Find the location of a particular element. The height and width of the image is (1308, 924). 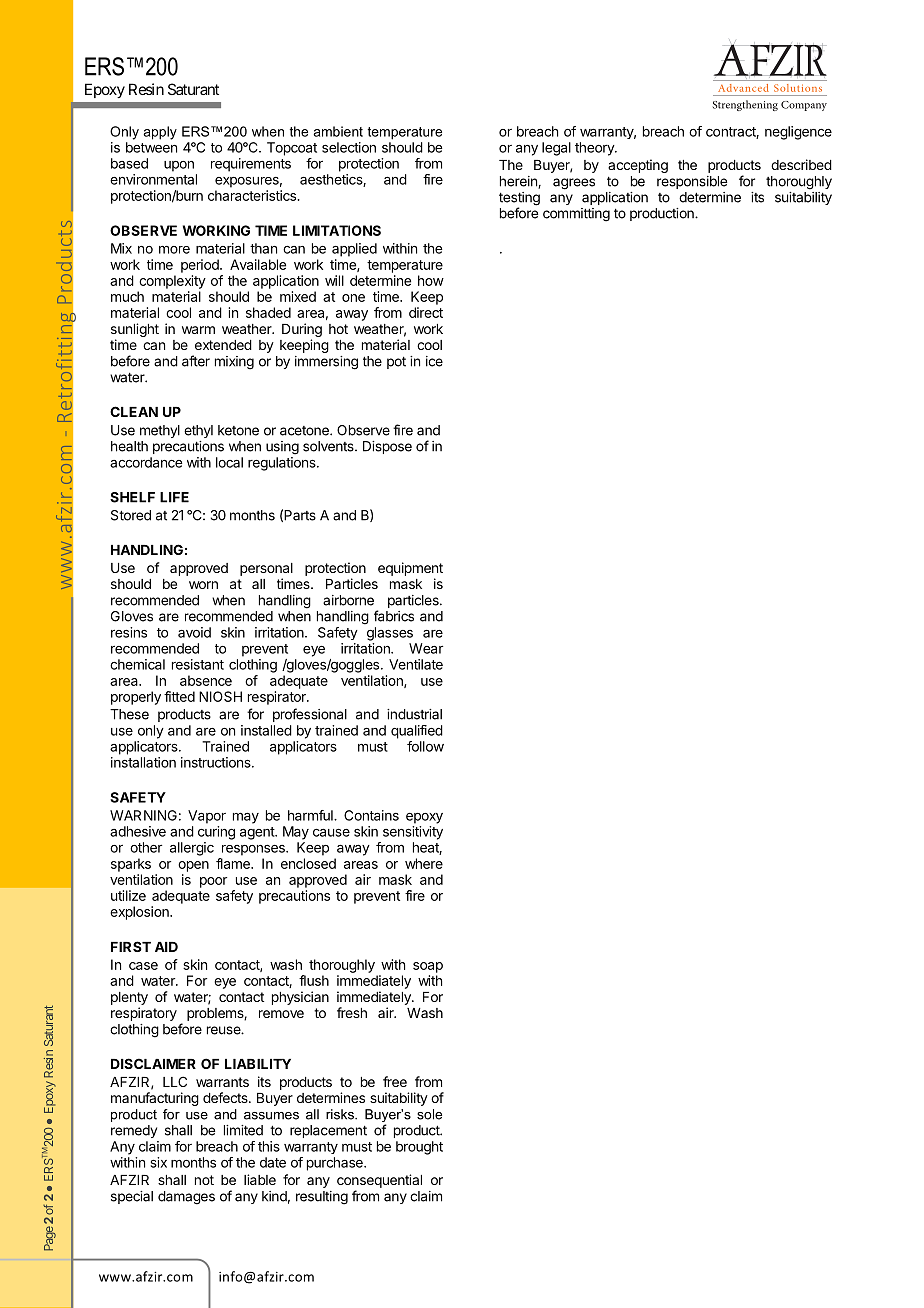

responsible is located at coordinates (692, 182).
